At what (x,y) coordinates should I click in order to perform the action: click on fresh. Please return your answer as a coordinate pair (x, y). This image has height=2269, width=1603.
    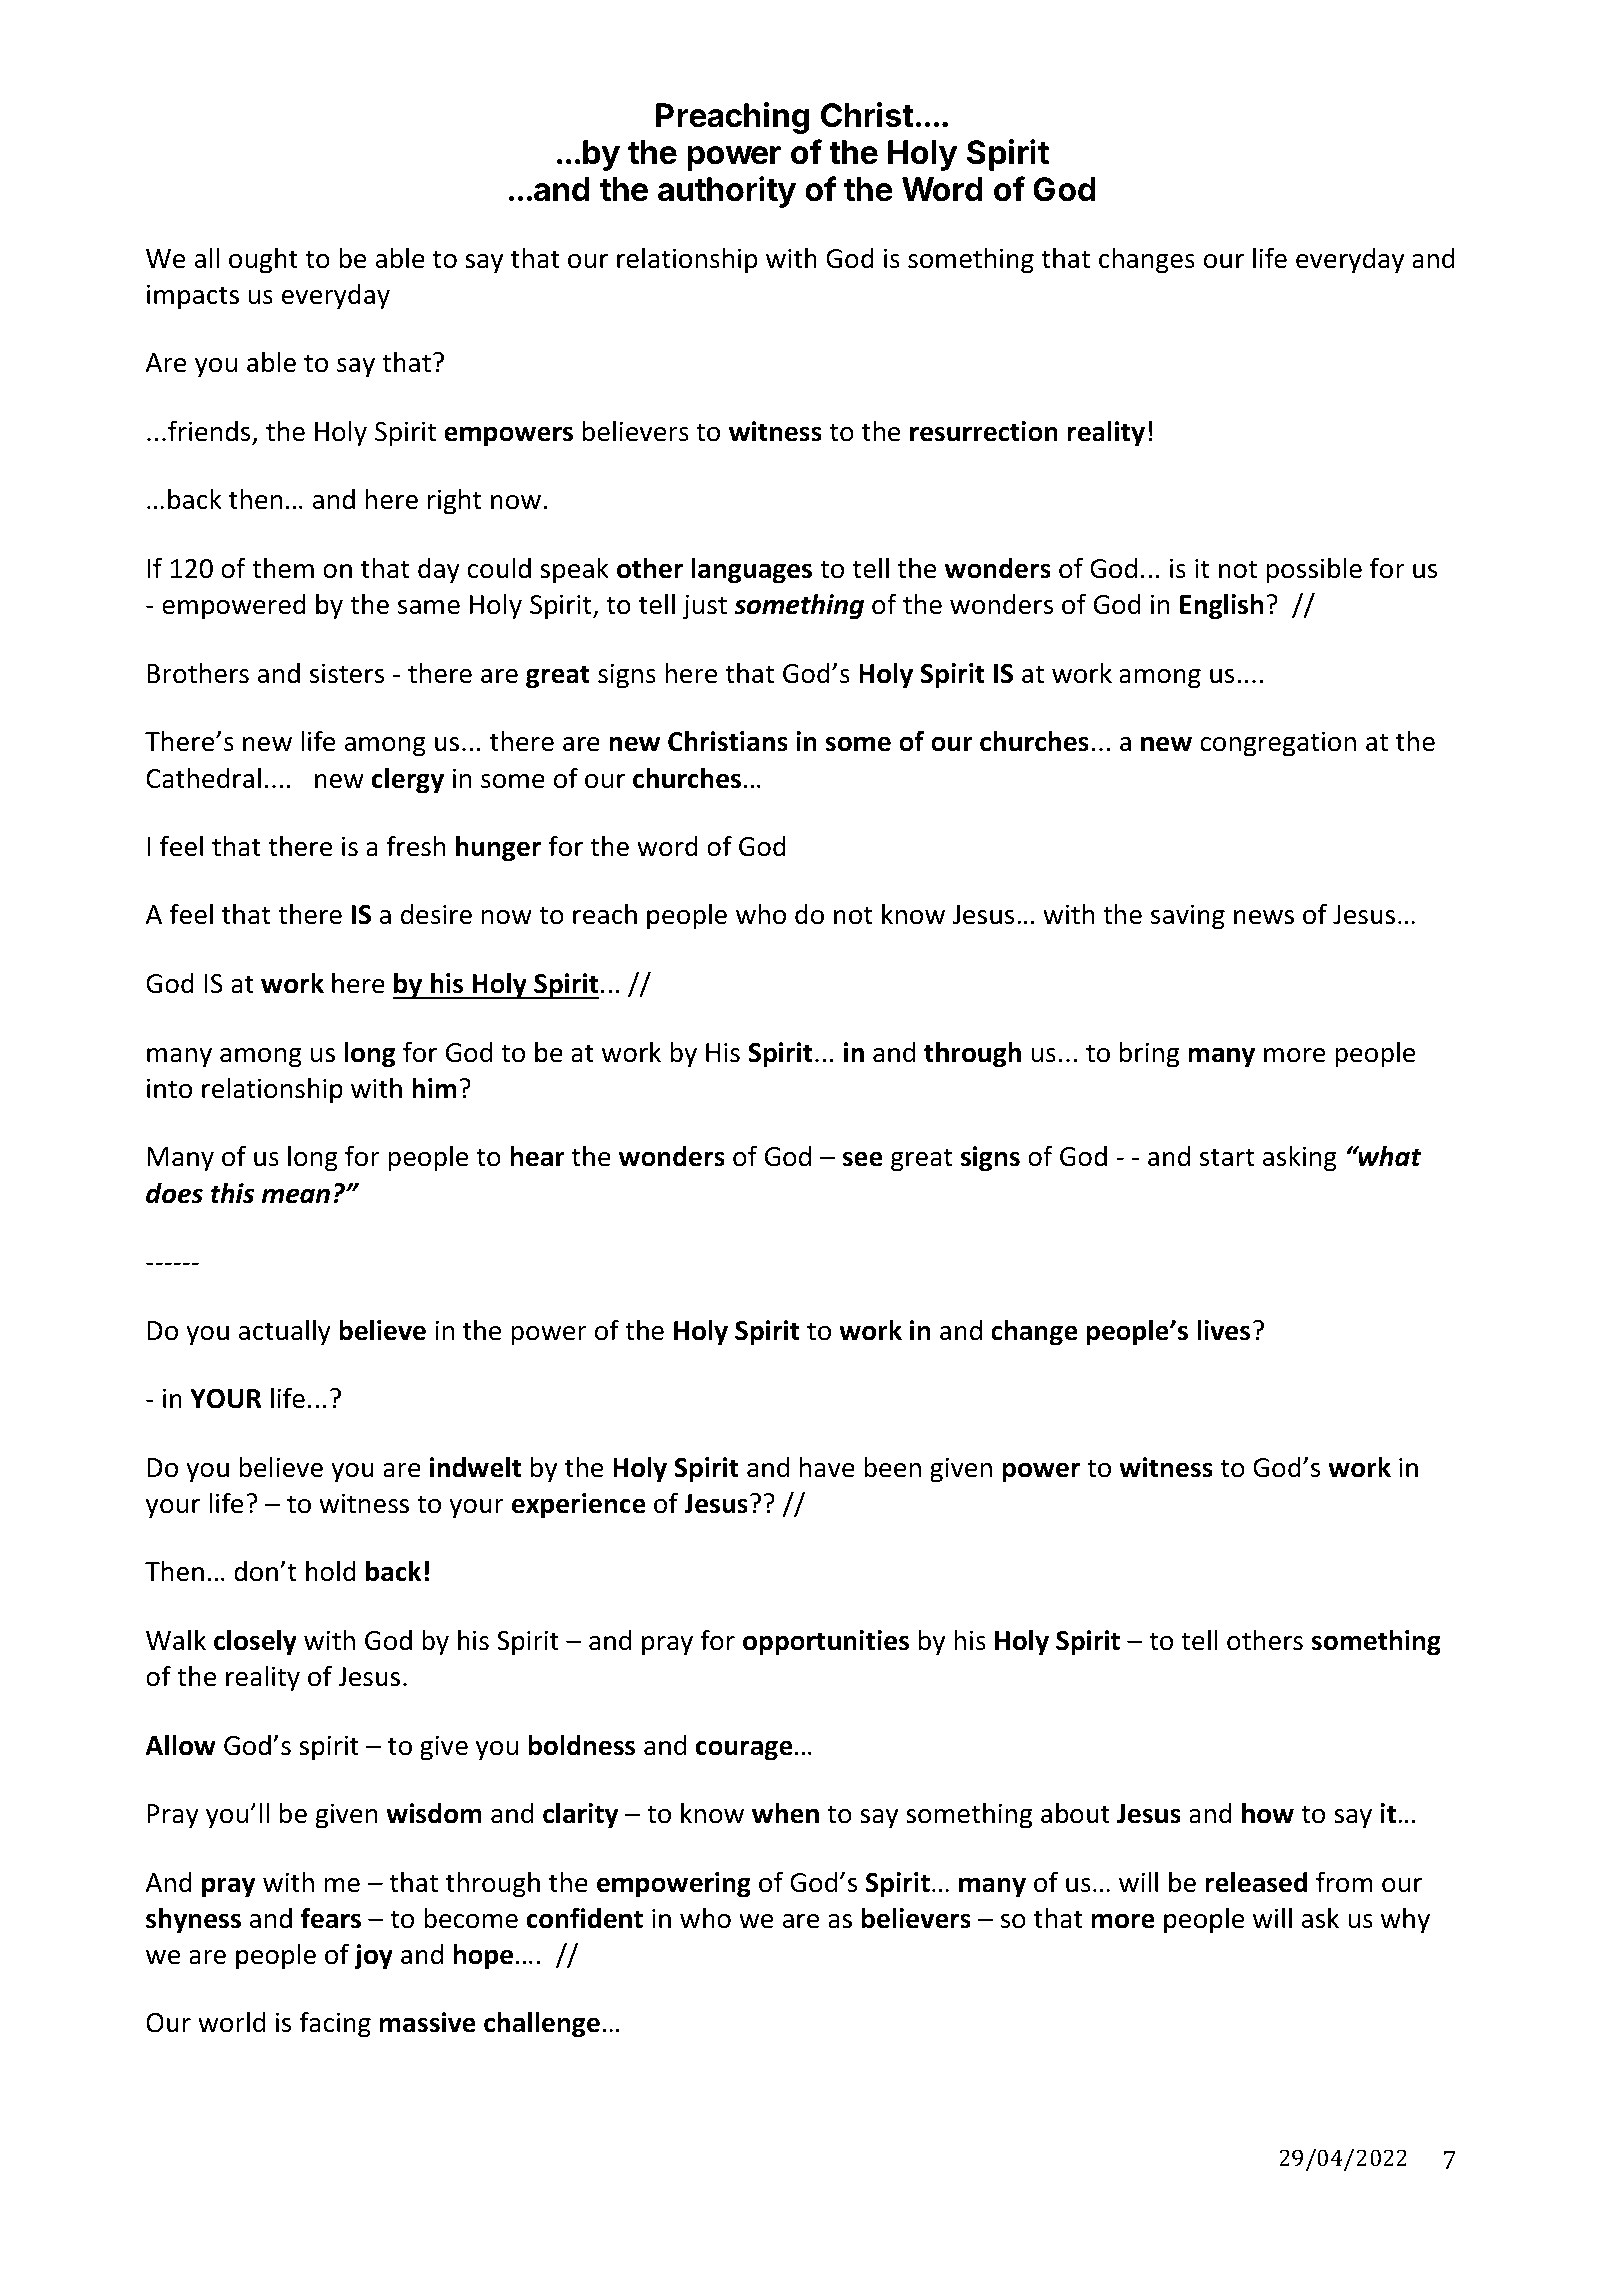
    Looking at the image, I should click on (416, 846).
